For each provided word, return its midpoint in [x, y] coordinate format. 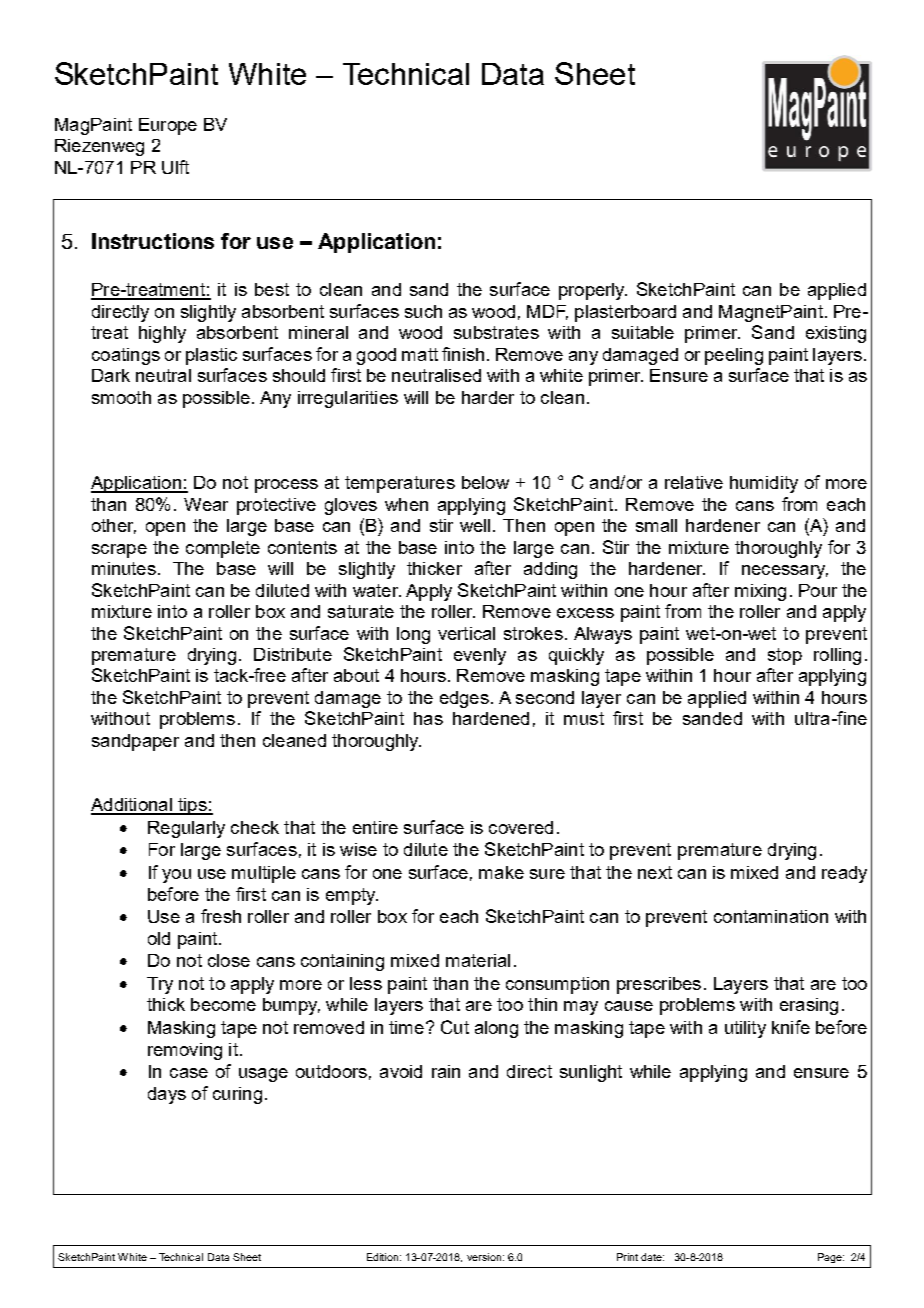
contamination [771, 916]
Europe [168, 126]
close [229, 960]
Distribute [293, 654]
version [484, 1257]
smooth [121, 397]
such [423, 311]
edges [464, 699]
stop [785, 656]
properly [593, 291]
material [478, 960]
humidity [764, 484]
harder [488, 397]
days [167, 1095]
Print [627, 1257]
